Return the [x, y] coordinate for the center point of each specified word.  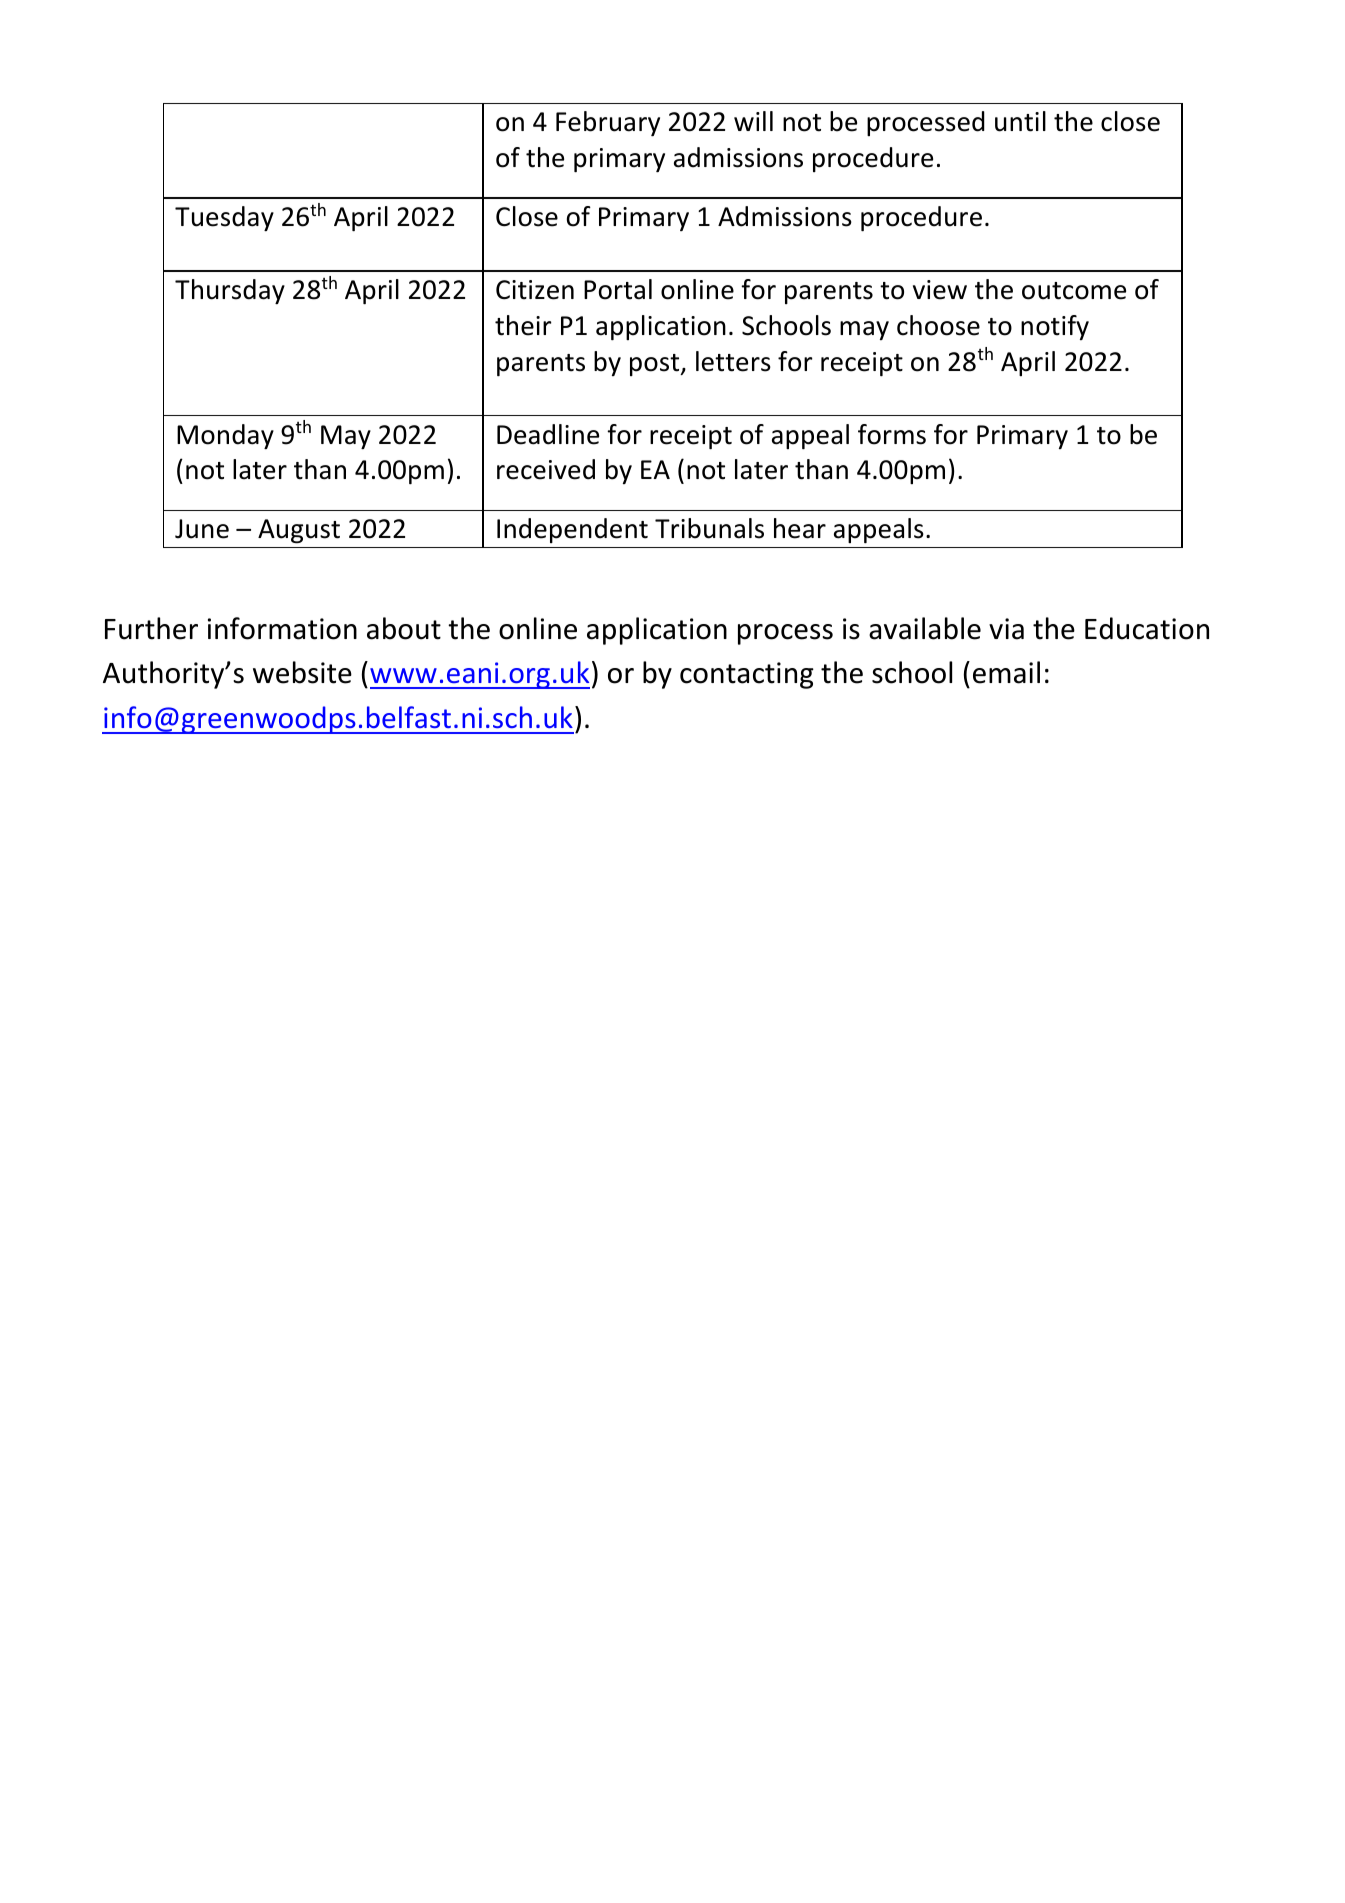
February [608, 123]
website [302, 672]
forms [892, 434]
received [546, 469]
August [299, 531]
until [1020, 121]
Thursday [230, 291]
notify [1055, 327]
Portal [618, 289]
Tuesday [224, 218]
